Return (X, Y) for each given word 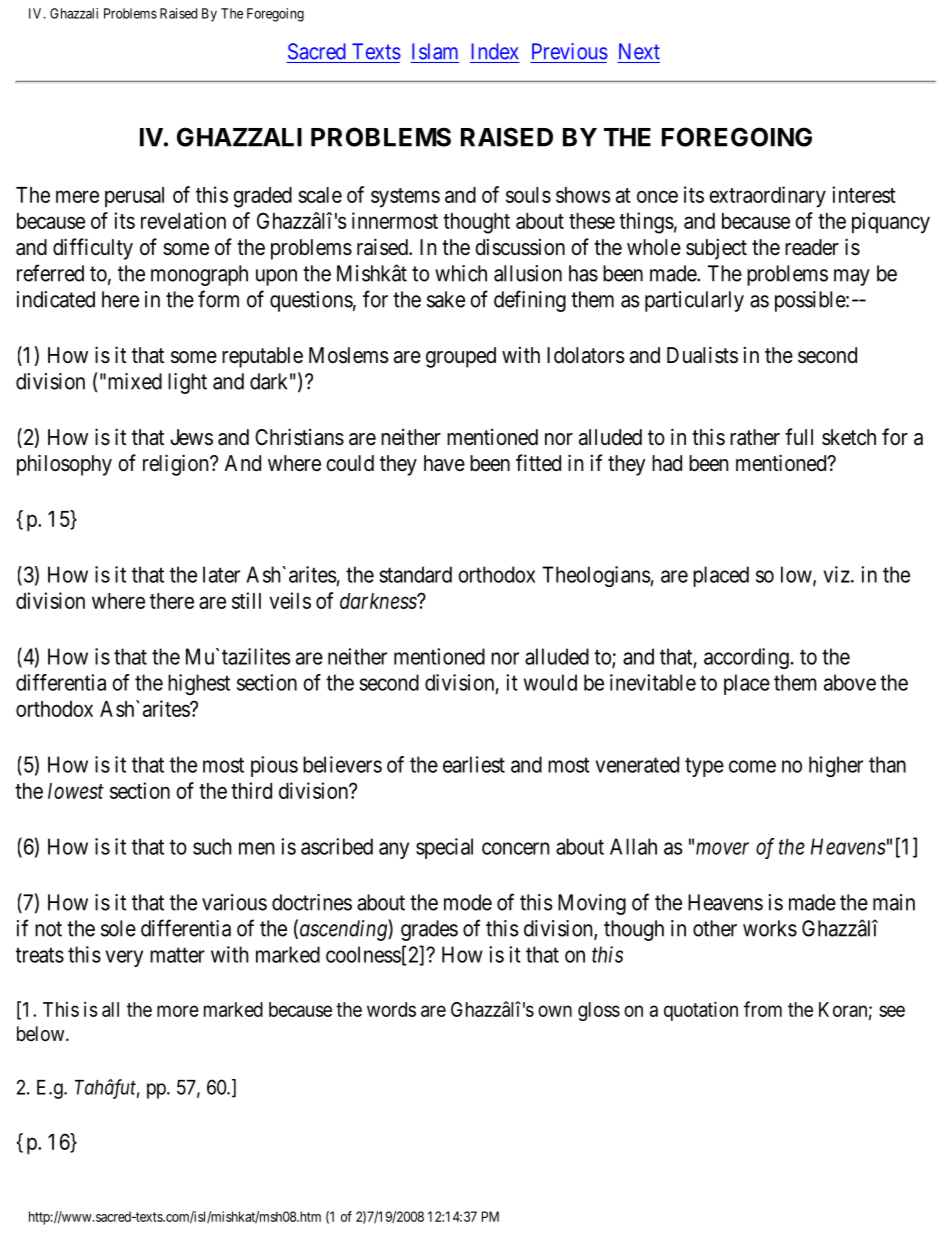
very (124, 958)
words (391, 1009)
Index (494, 51)
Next (639, 51)
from (763, 1009)
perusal (134, 197)
